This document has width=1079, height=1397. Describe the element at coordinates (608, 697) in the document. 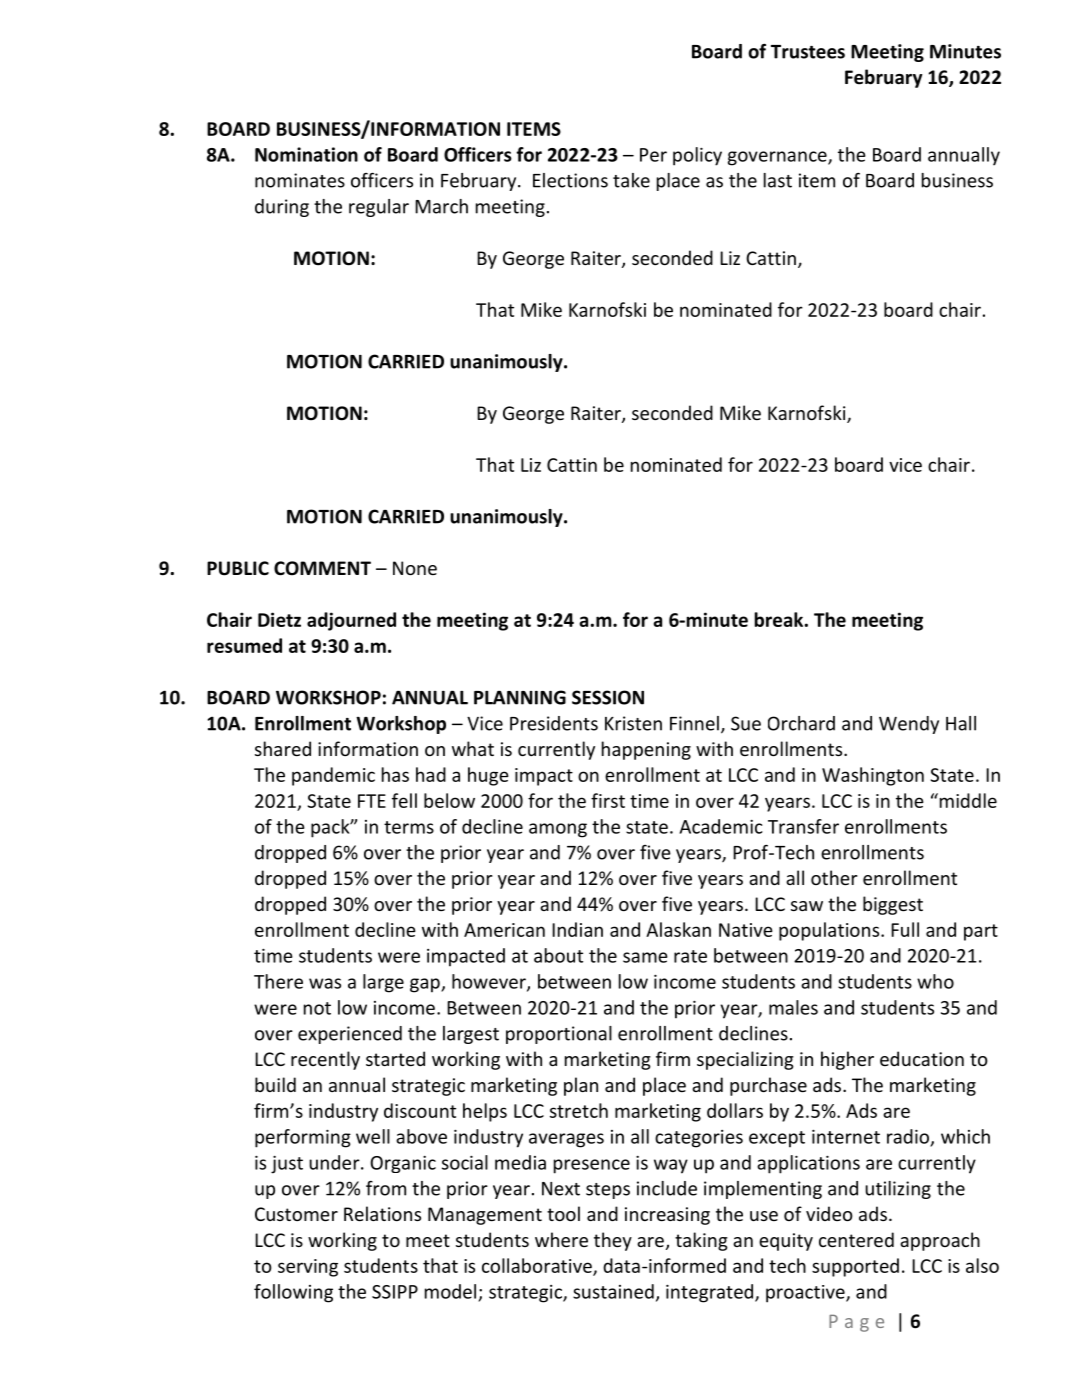

I see `SESSION` at that location.
